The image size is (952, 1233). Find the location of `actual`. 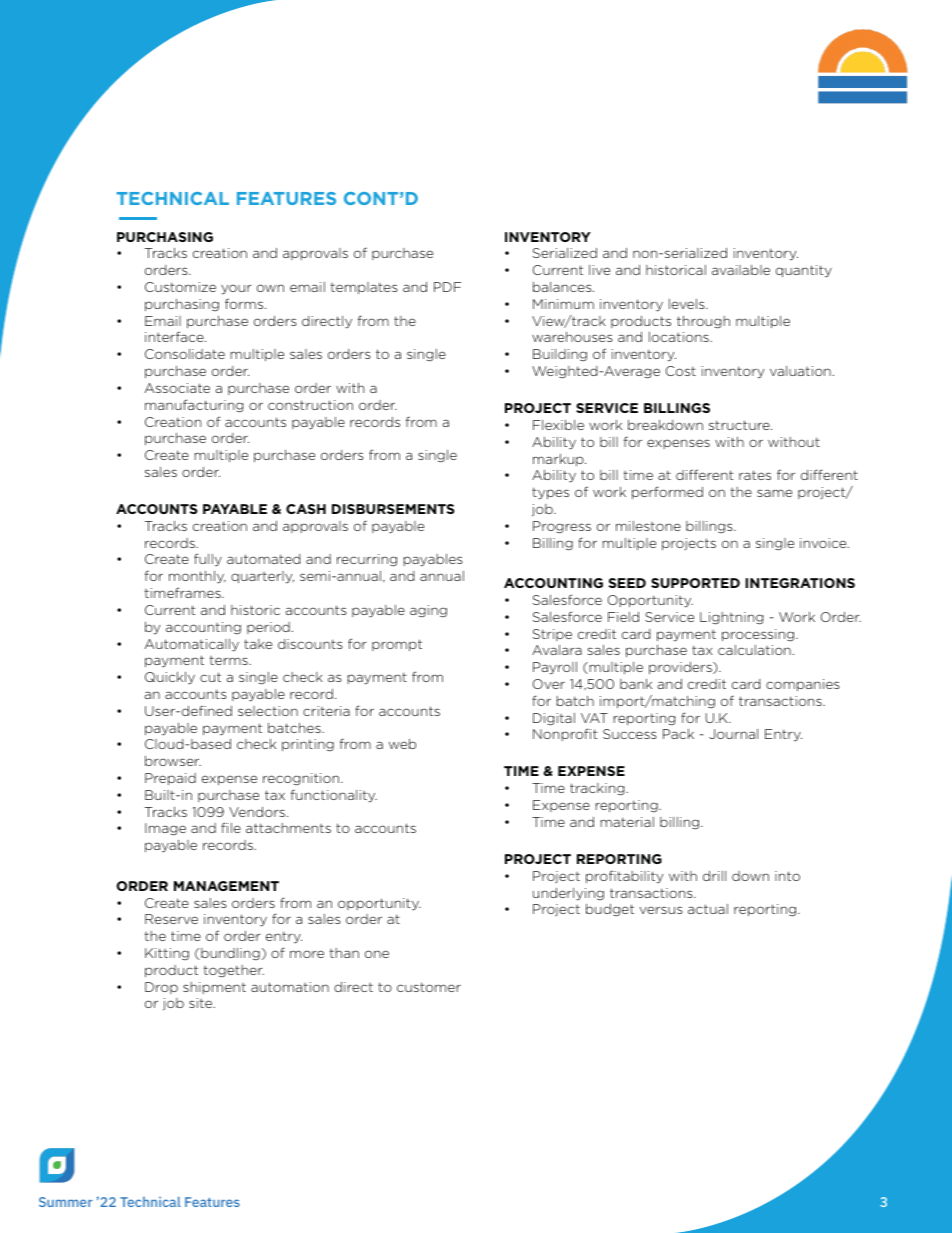

actual is located at coordinates (708, 909).
